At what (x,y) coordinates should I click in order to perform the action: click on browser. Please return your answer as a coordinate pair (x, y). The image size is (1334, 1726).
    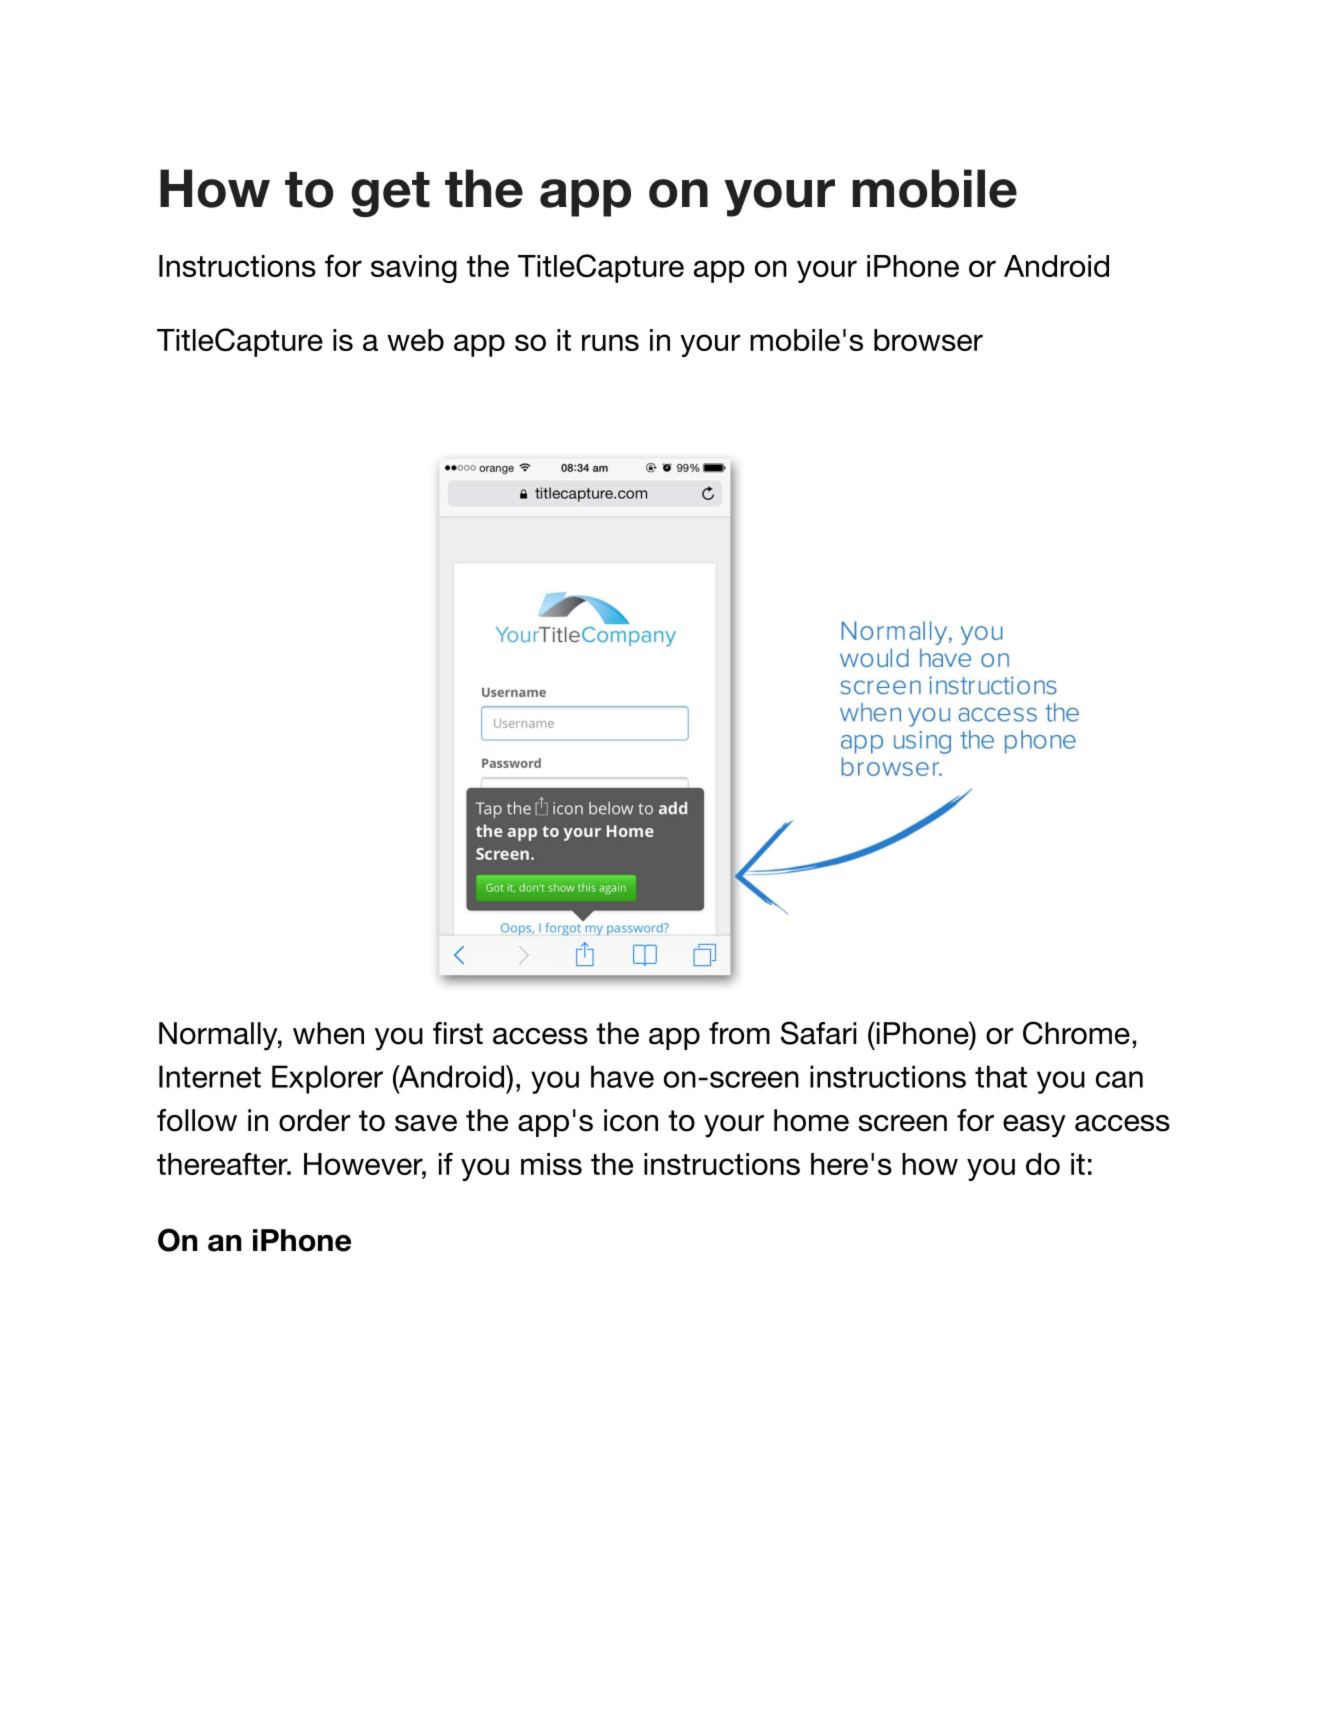
    Looking at the image, I should click on (928, 340).
